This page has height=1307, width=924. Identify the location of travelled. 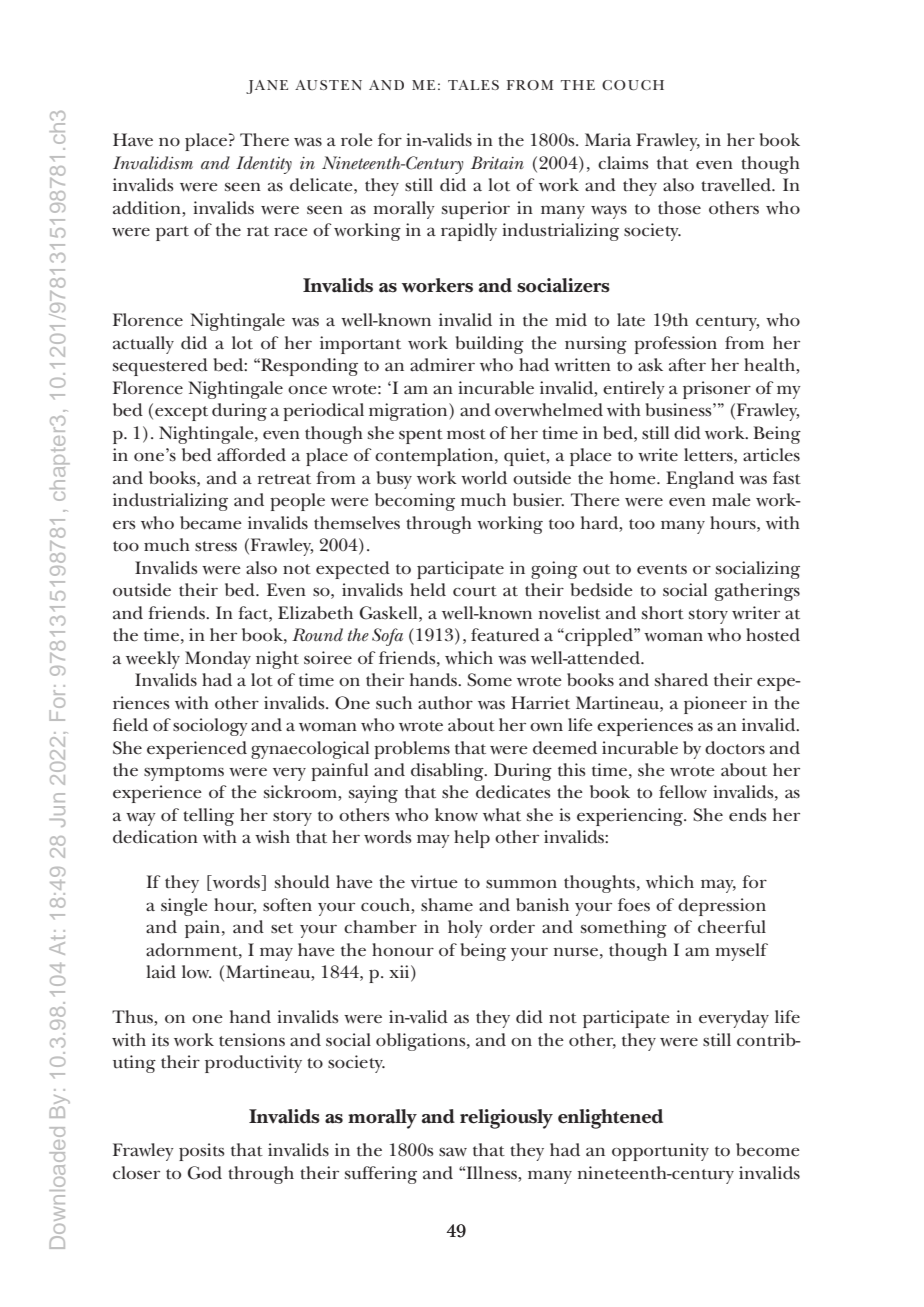
(737, 185).
